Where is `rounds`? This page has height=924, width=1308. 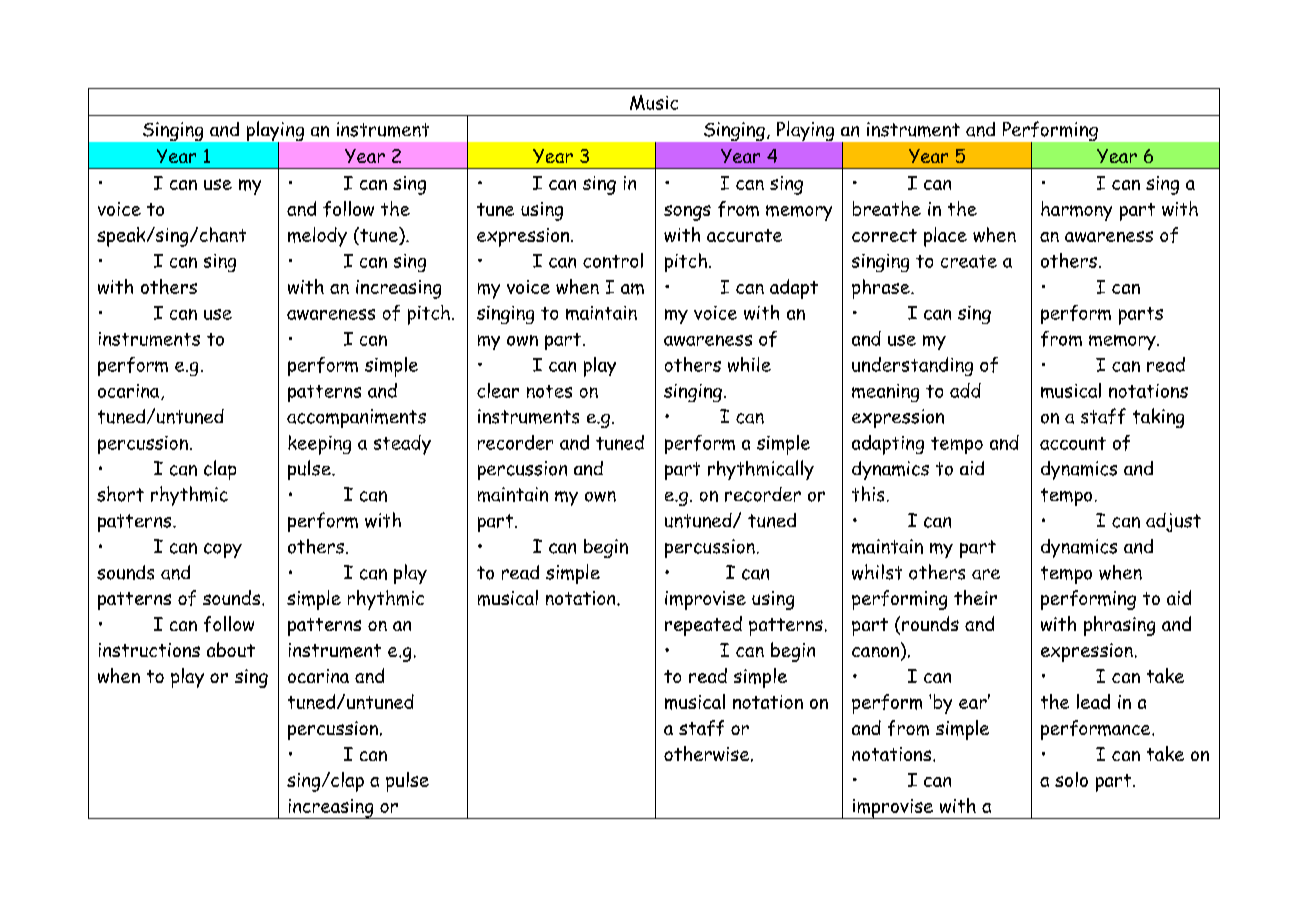 rounds is located at coordinates (930, 623).
